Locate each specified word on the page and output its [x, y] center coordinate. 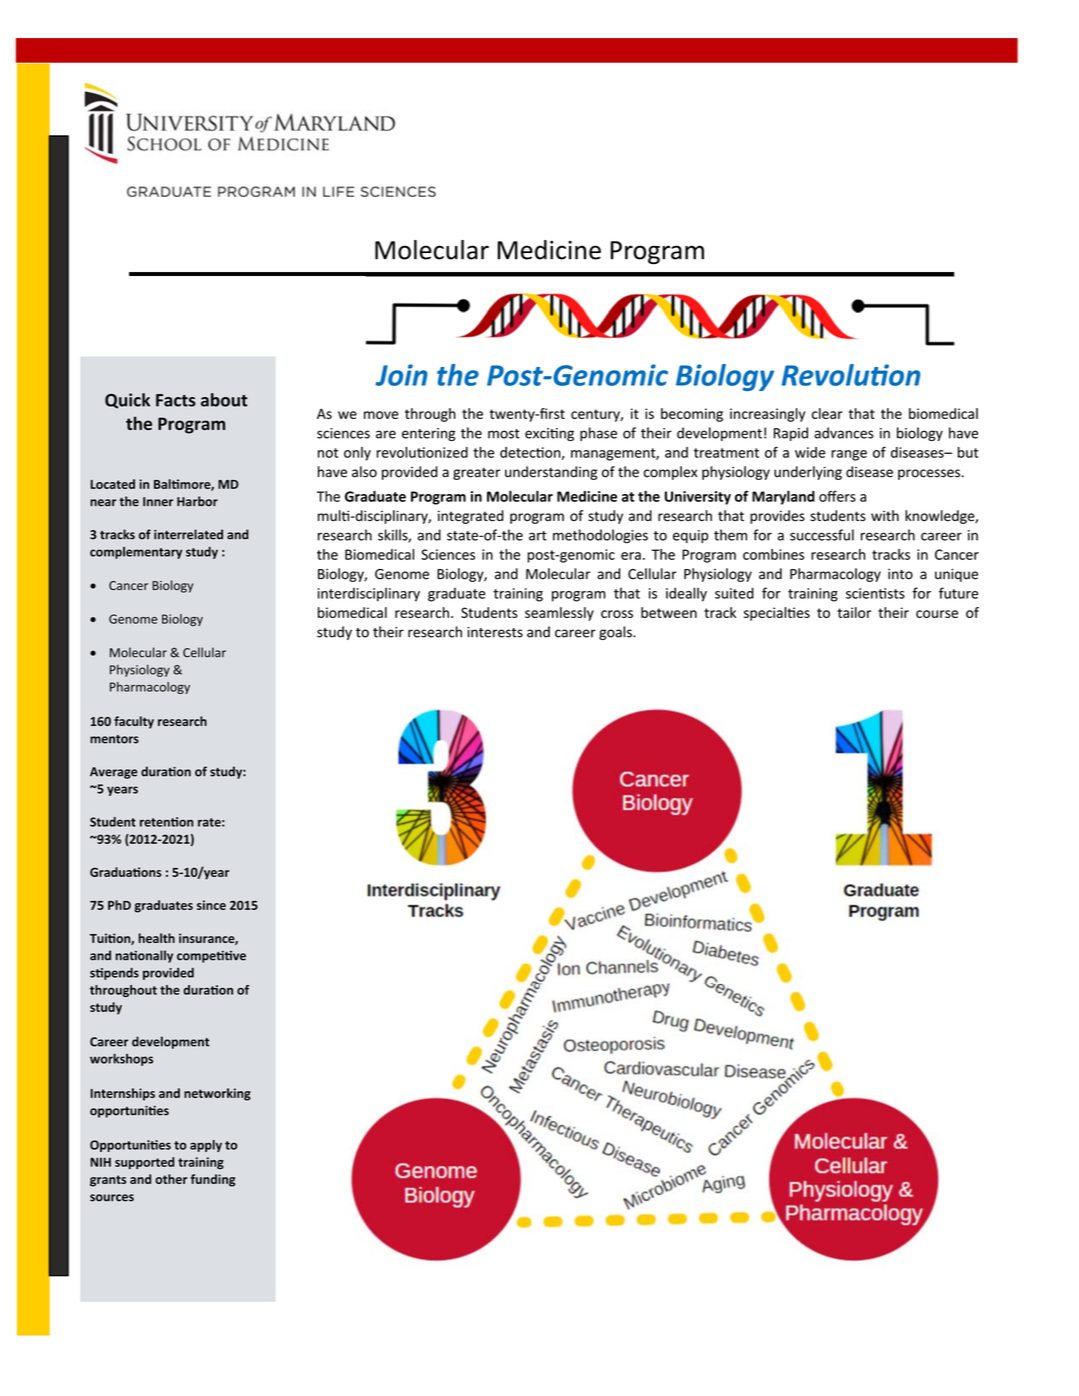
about [224, 400]
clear [827, 413]
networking [217, 1094]
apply [206, 1146]
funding [213, 1180]
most [504, 434]
